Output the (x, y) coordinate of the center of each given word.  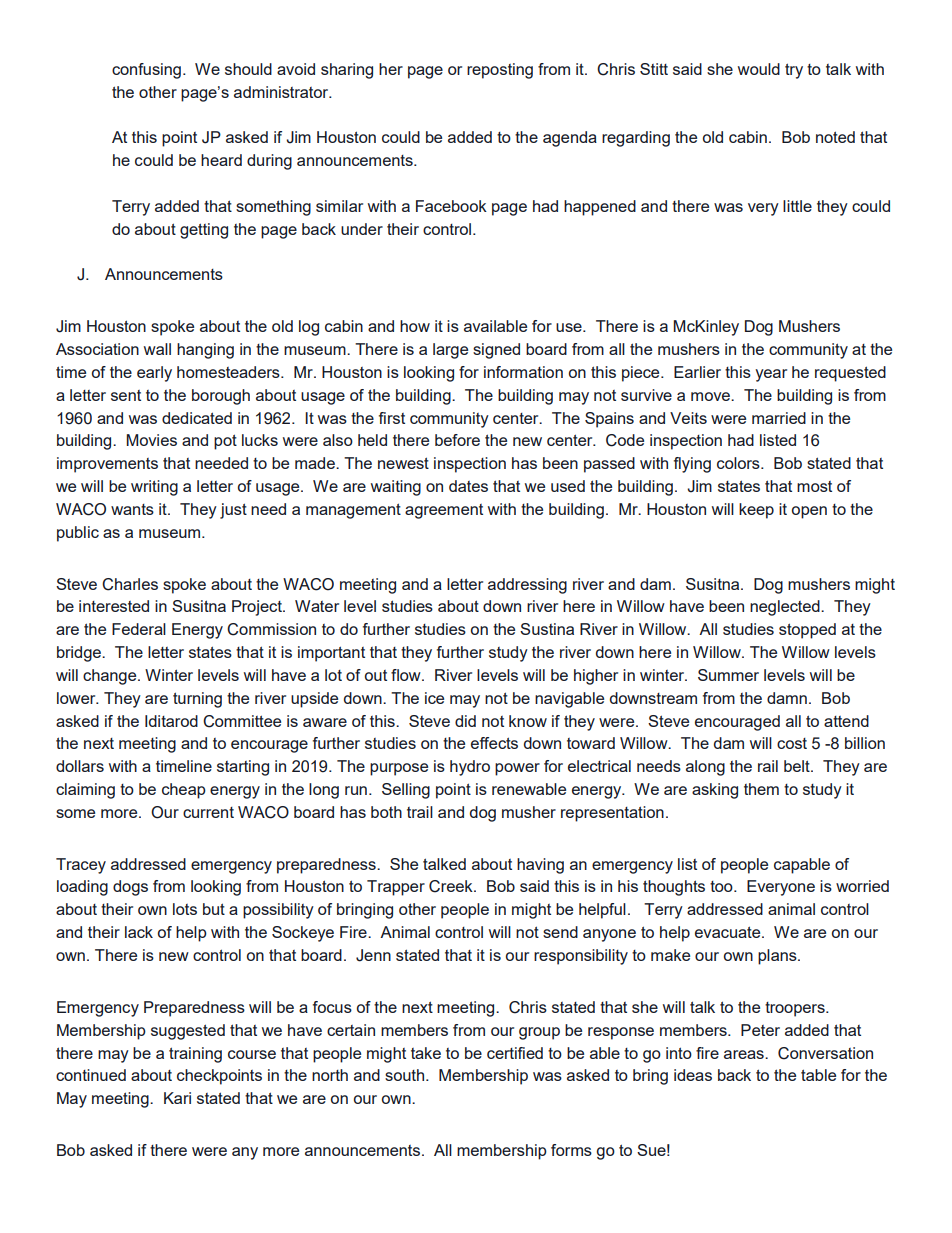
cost (792, 743)
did (465, 721)
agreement (444, 511)
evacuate (729, 932)
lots (185, 909)
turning (197, 700)
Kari (177, 1098)
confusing (146, 71)
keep (756, 511)
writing (154, 488)
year (771, 375)
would (759, 69)
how (415, 326)
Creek (452, 886)
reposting (500, 71)
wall (157, 349)
